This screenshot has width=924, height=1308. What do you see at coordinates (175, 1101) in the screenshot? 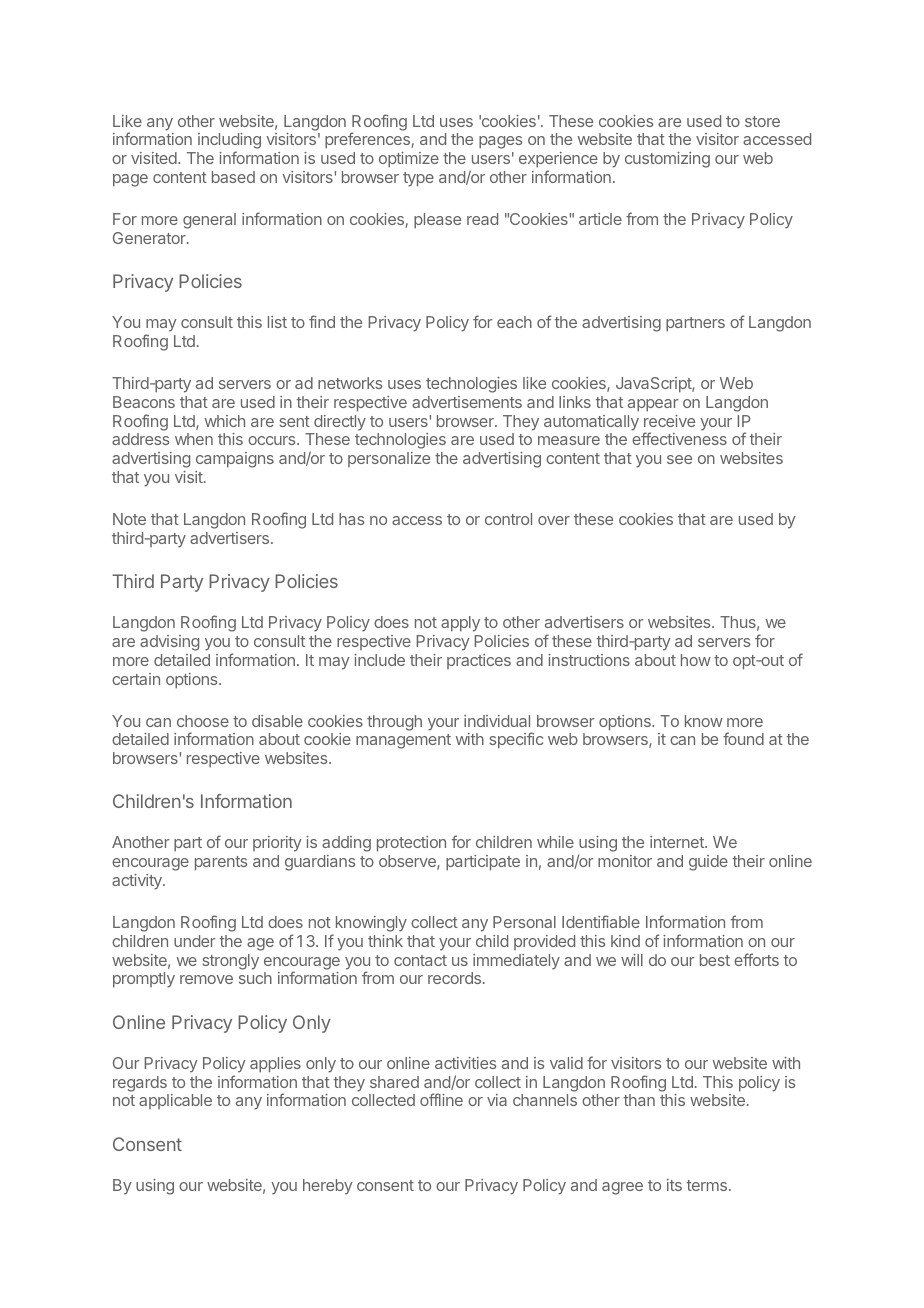
I see `applicable` at bounding box center [175, 1101].
